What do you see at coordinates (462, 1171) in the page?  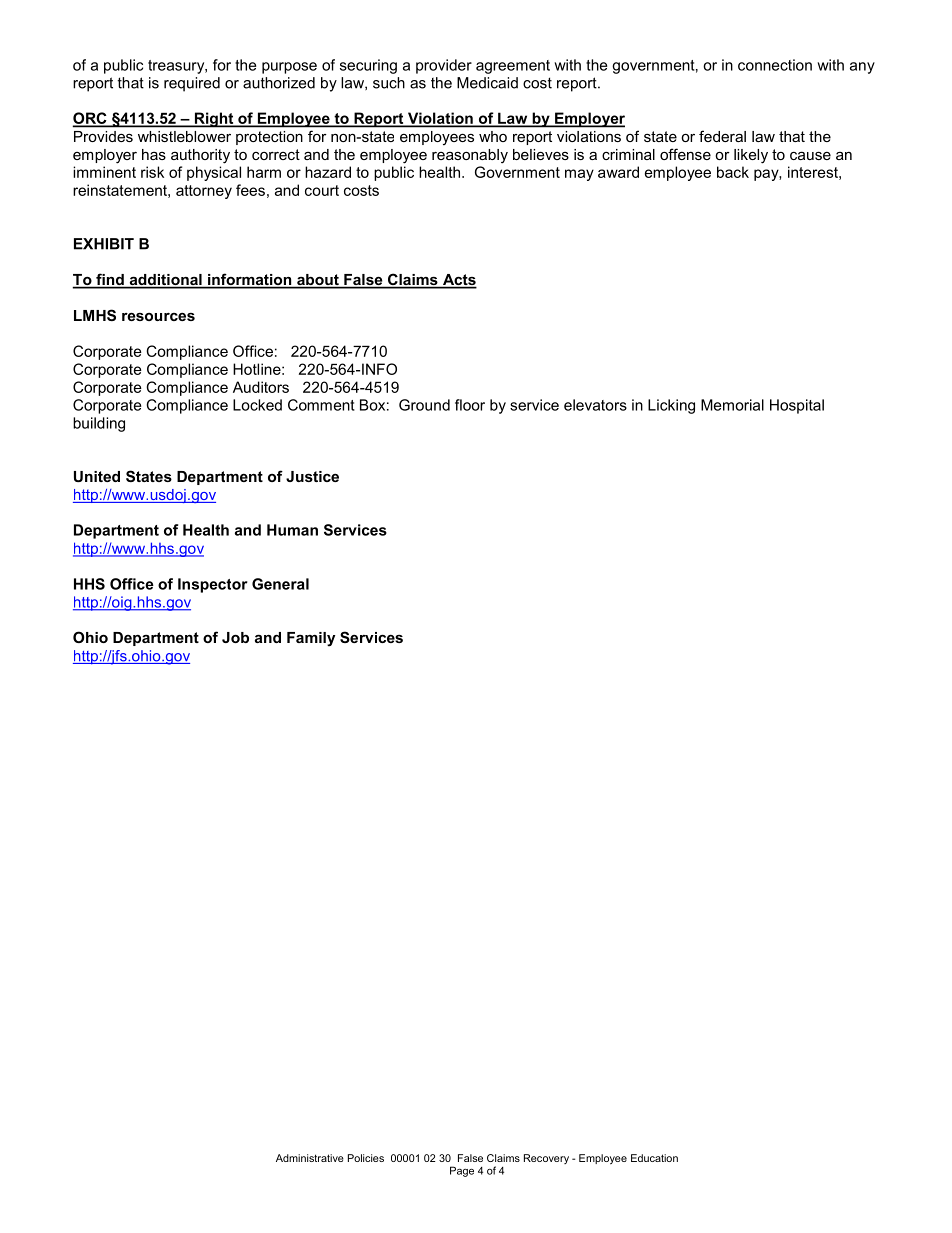 I see `Page` at bounding box center [462, 1171].
